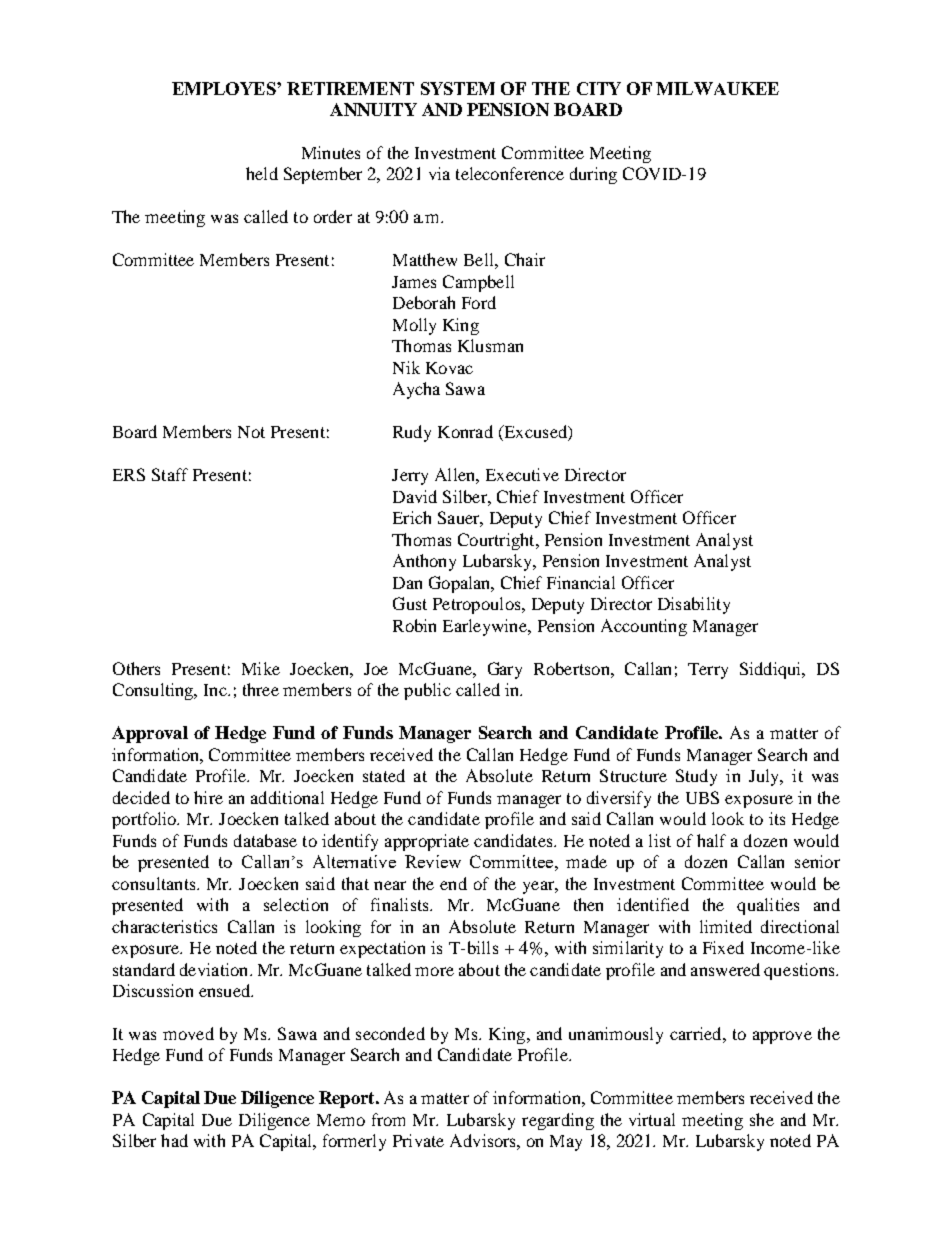  Describe the element at coordinates (726, 926) in the page. I see `limited` at that location.
